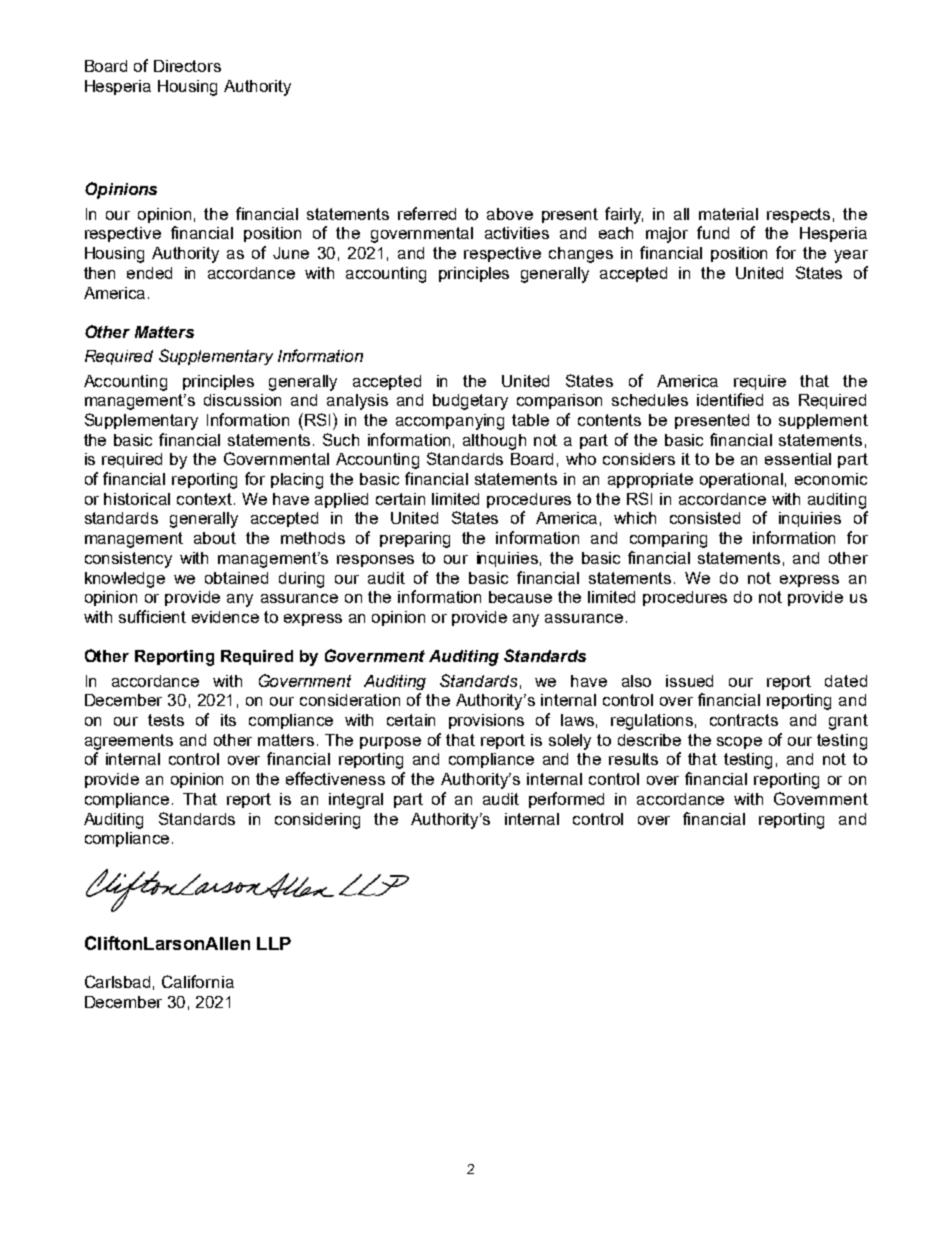  What do you see at coordinates (198, 981) in the screenshot?
I see `California` at bounding box center [198, 981].
